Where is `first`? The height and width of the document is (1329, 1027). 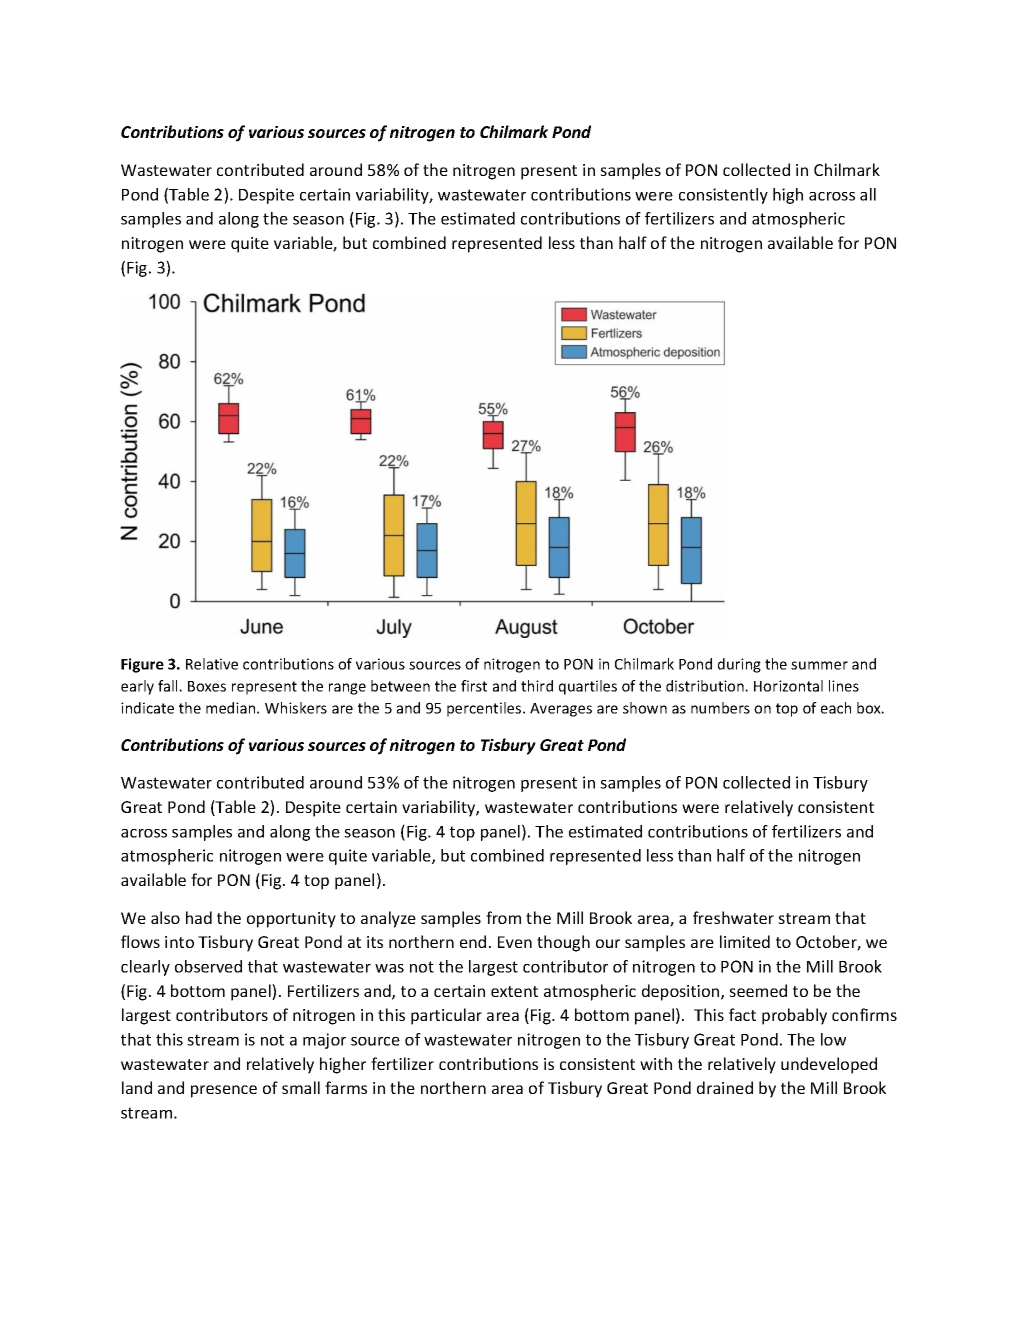 first is located at coordinates (474, 686).
